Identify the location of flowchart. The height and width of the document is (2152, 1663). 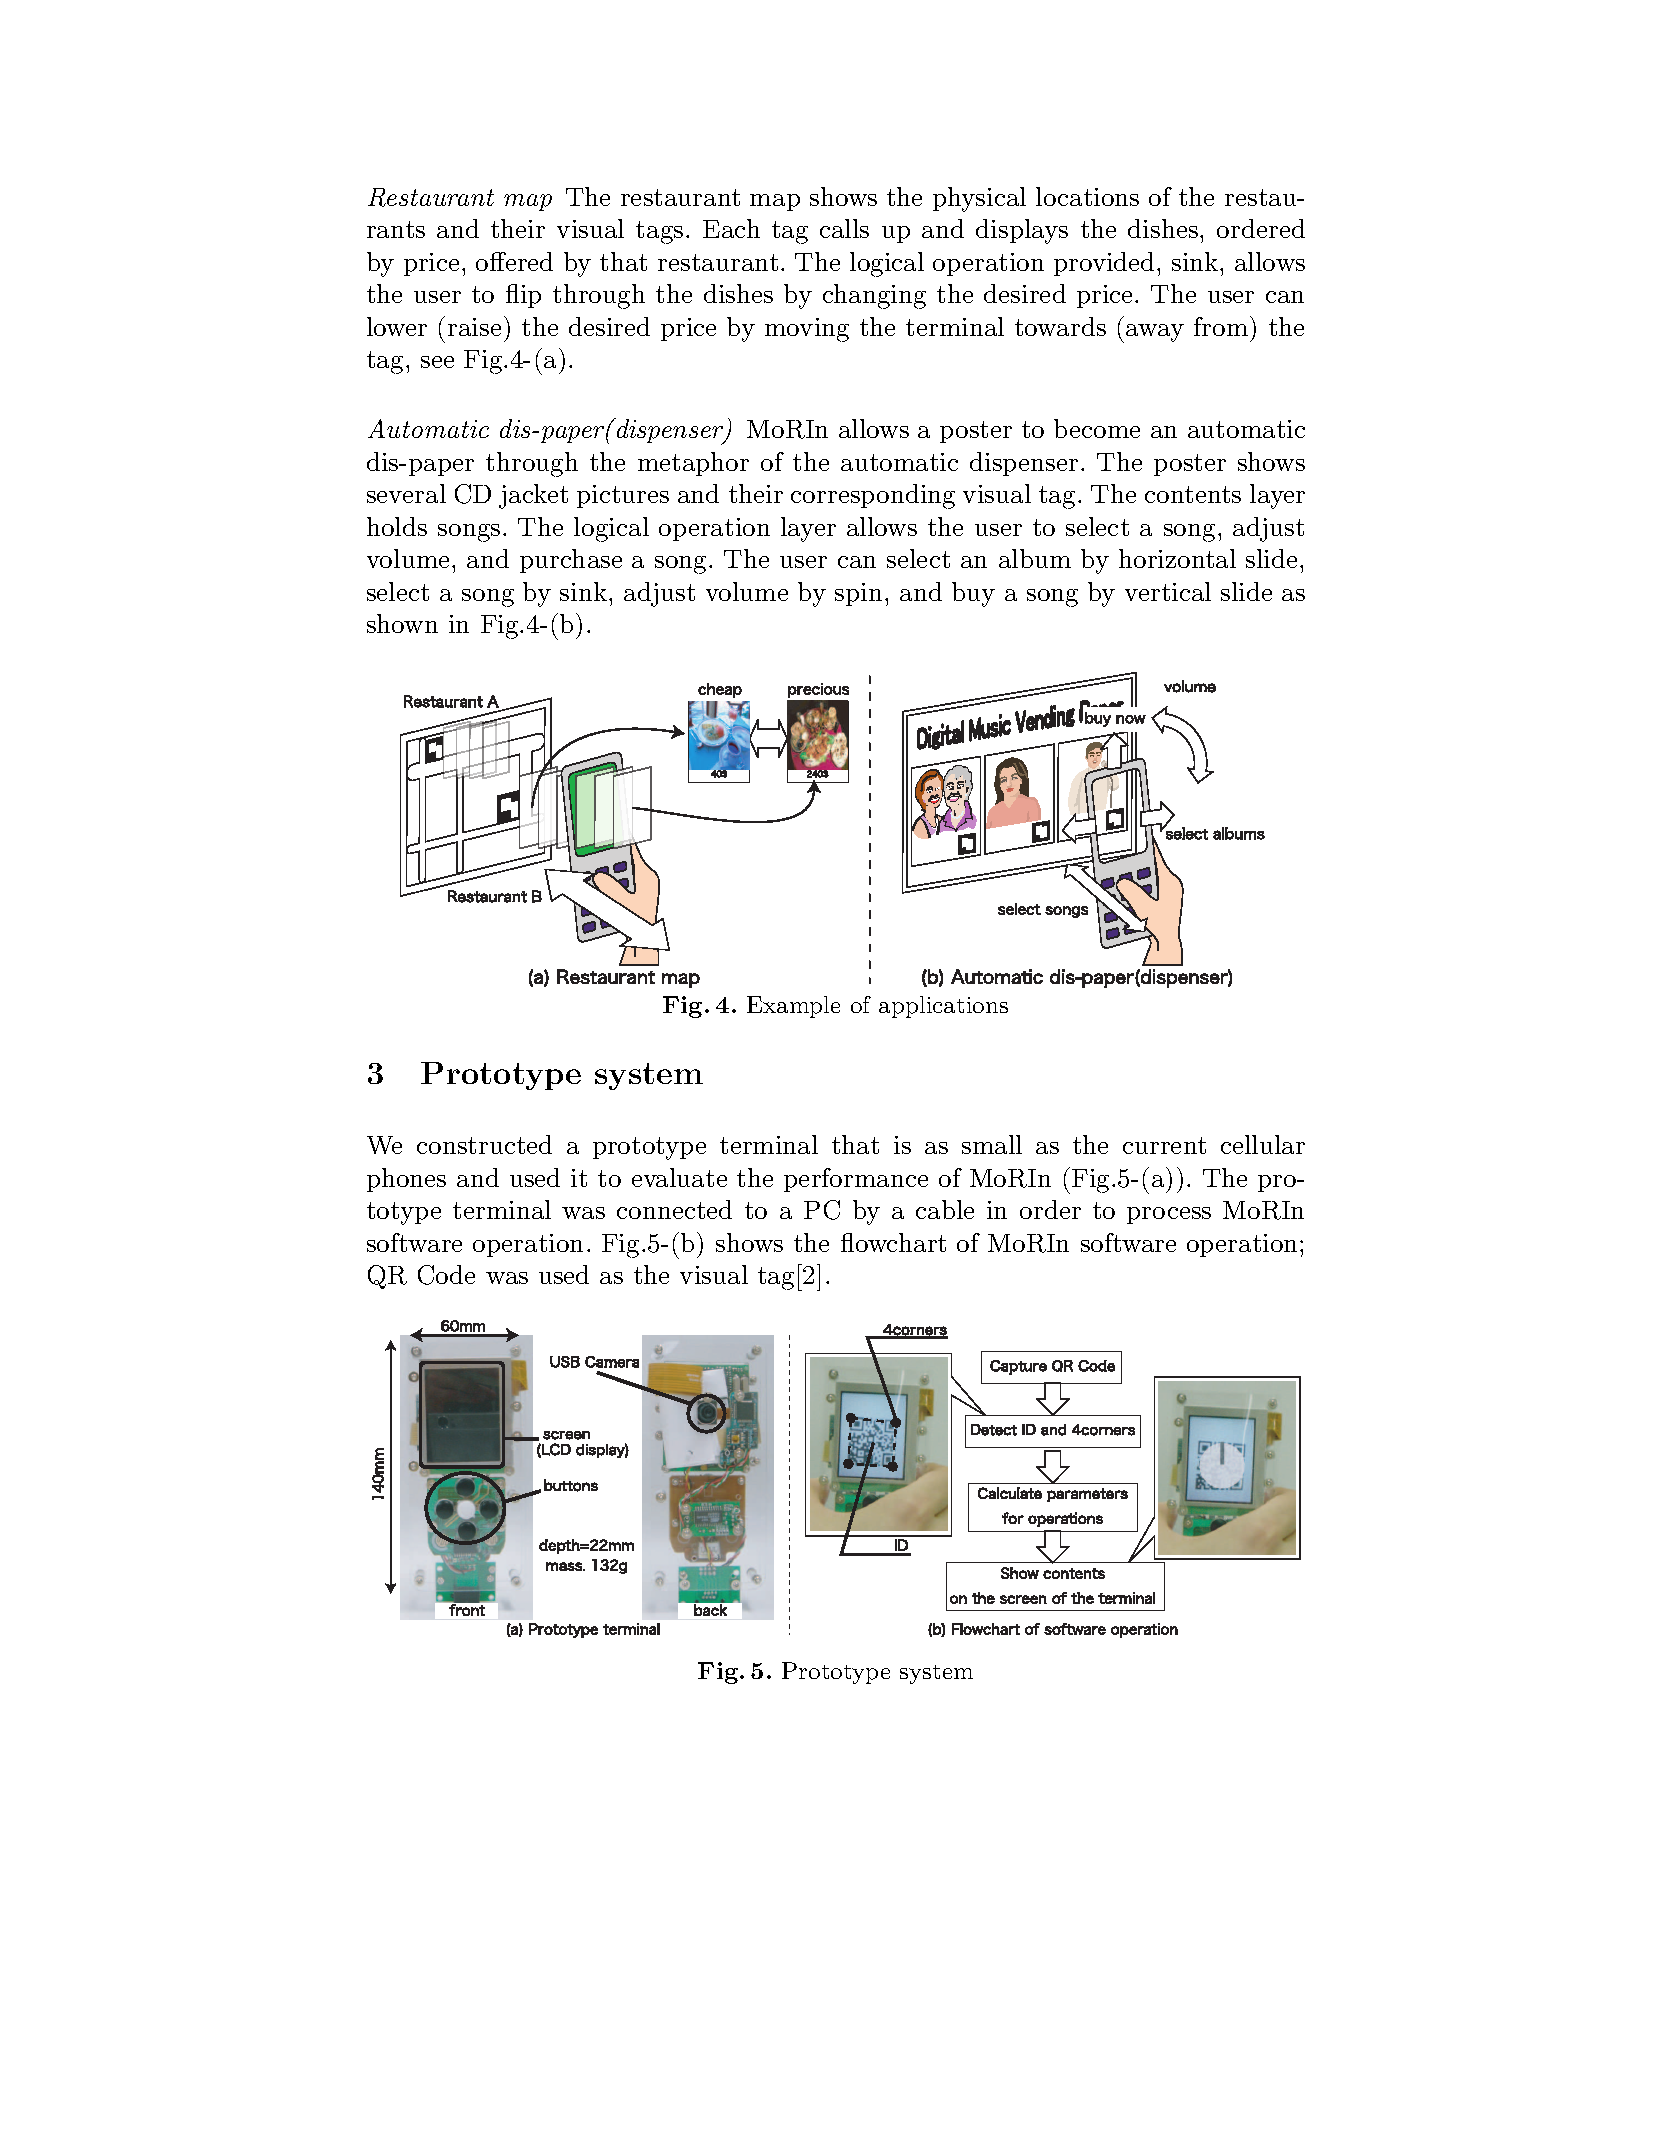
(893, 1242).
